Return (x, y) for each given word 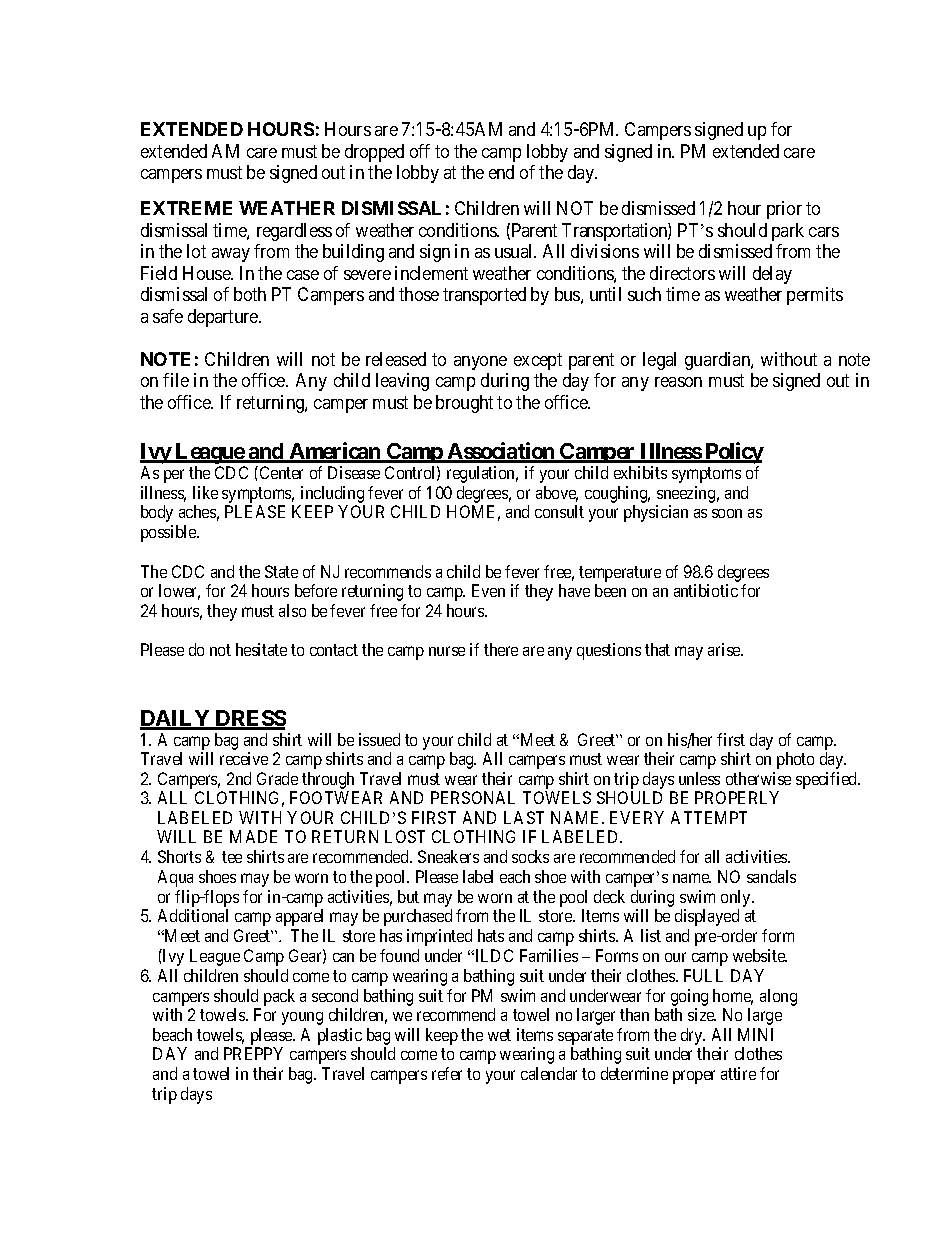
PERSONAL (473, 797)
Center (281, 472)
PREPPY (253, 1053)
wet (499, 1035)
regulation (482, 474)
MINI (755, 1034)
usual (515, 251)
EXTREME (186, 208)
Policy (733, 453)
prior (784, 210)
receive (244, 758)
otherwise (758, 778)
